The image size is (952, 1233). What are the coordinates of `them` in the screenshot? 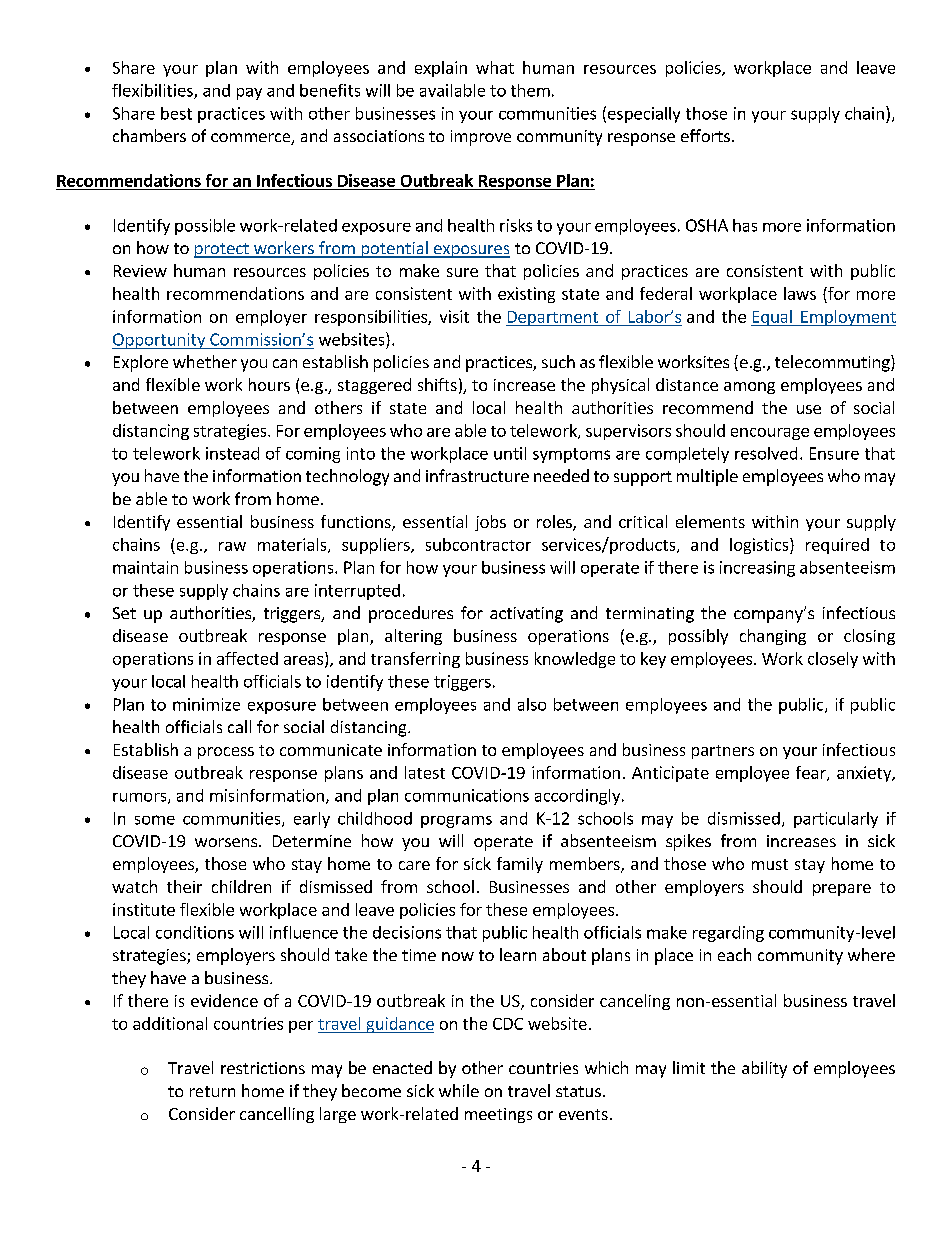 It's located at (530, 90).
